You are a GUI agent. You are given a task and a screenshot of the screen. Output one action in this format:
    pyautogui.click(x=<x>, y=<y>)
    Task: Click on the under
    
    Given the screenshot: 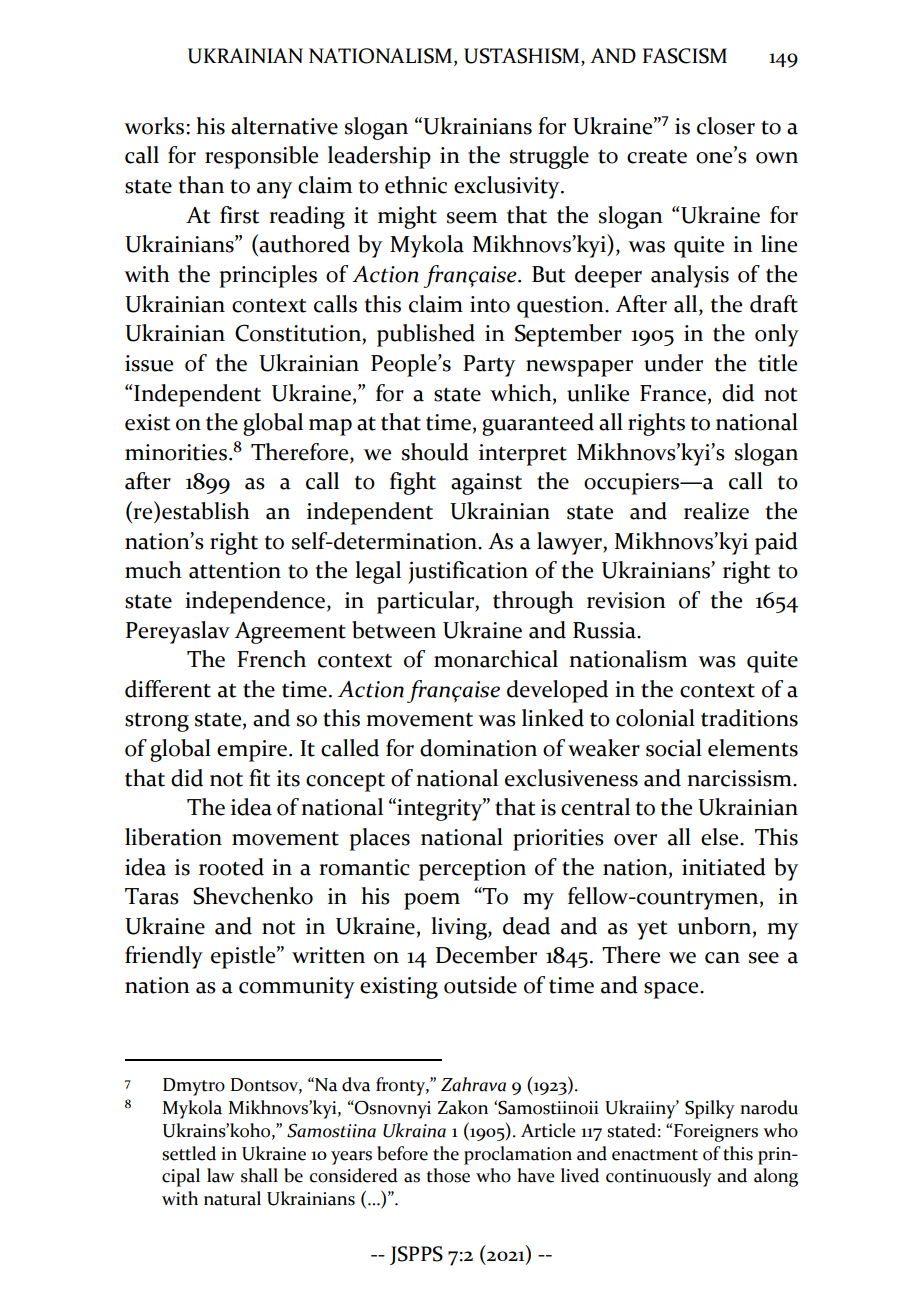 What is the action you would take?
    pyautogui.click(x=673, y=363)
